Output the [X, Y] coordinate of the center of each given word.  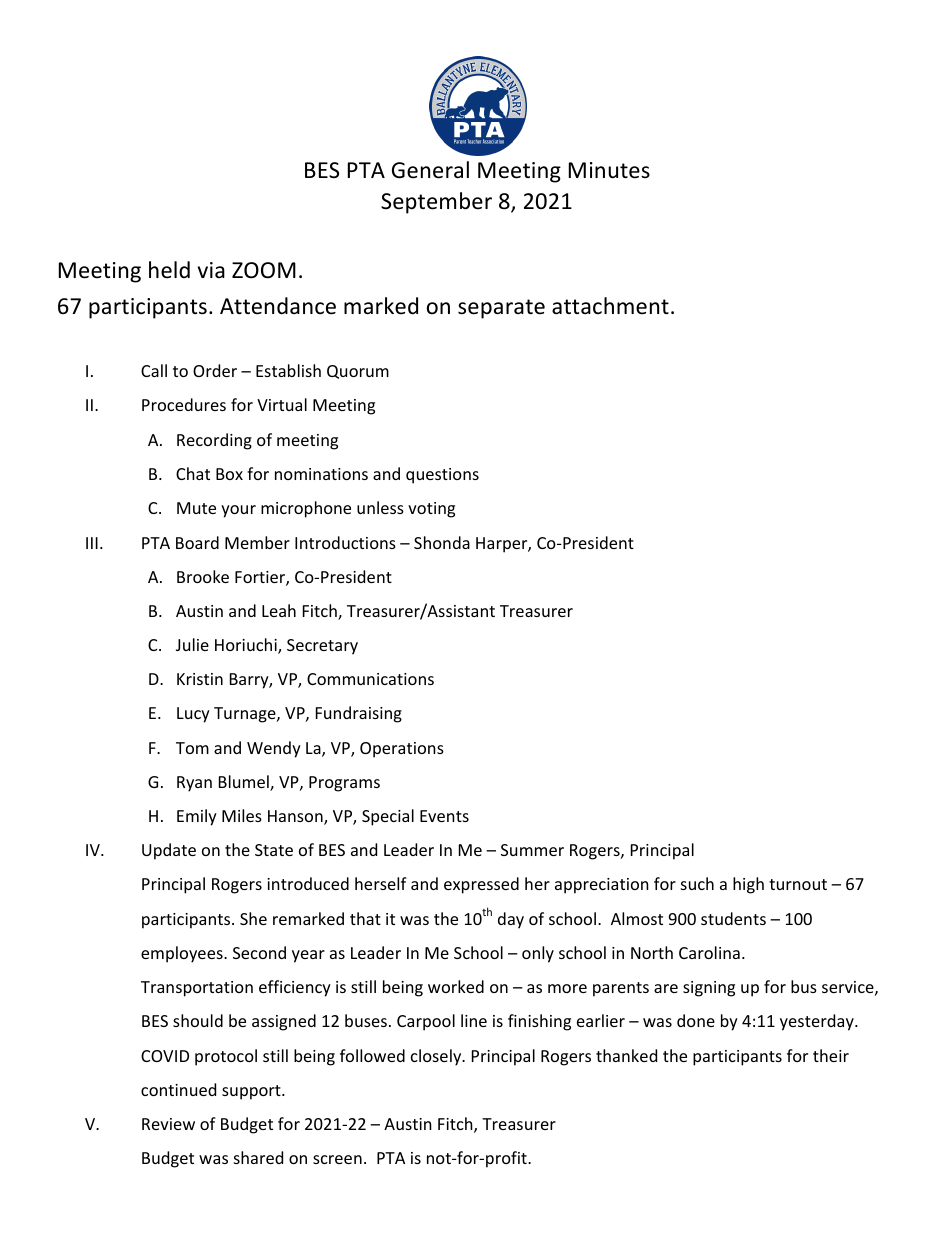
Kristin [200, 679]
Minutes [609, 170]
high [748, 885]
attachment [610, 306]
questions [442, 476]
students [733, 918]
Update [169, 851]
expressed [481, 885]
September [436, 203]
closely [437, 1057]
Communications [370, 679]
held [169, 270]
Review [168, 1124]
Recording [214, 441]
